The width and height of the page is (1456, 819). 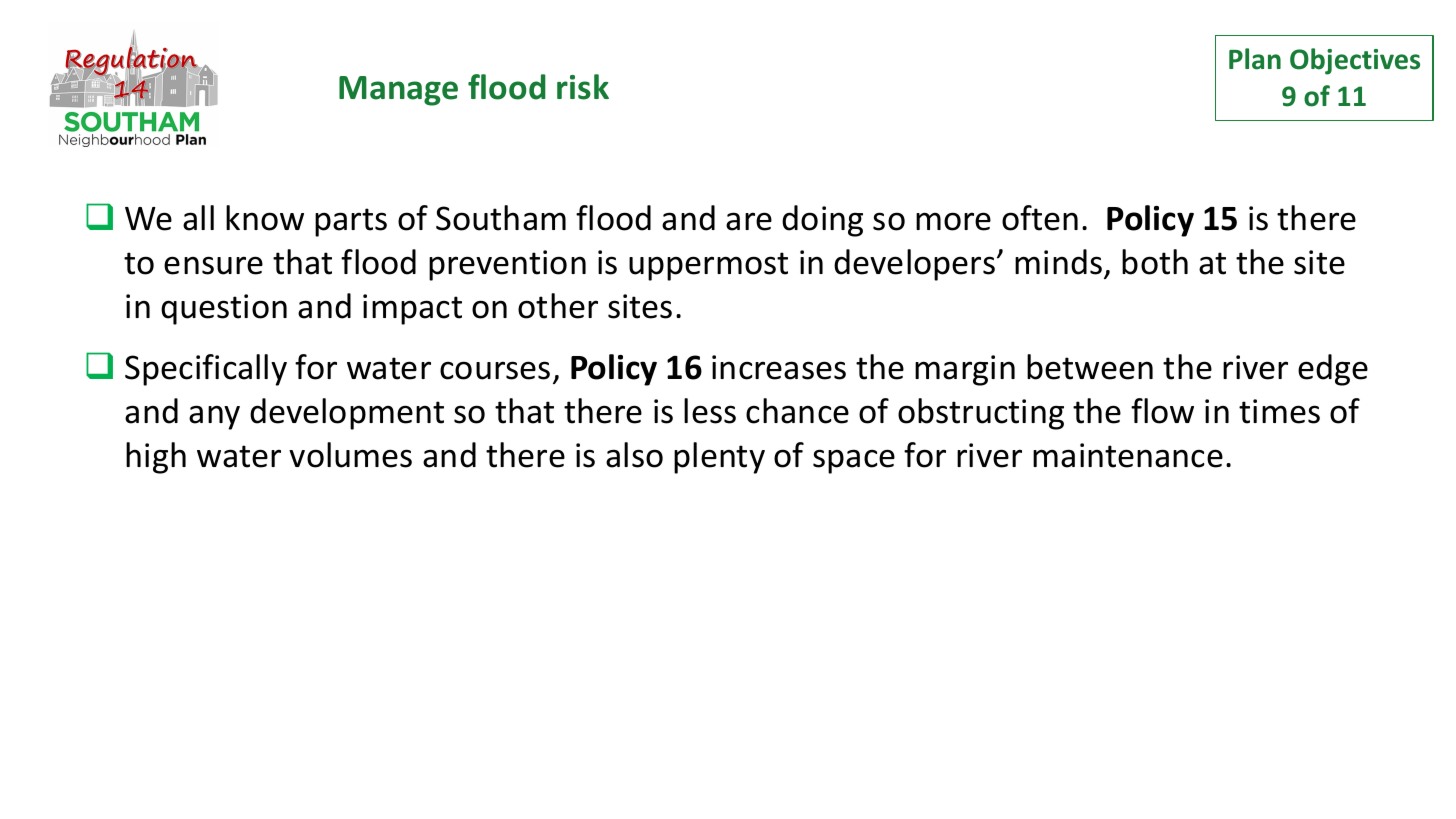 I want to click on are, so click(x=749, y=221).
